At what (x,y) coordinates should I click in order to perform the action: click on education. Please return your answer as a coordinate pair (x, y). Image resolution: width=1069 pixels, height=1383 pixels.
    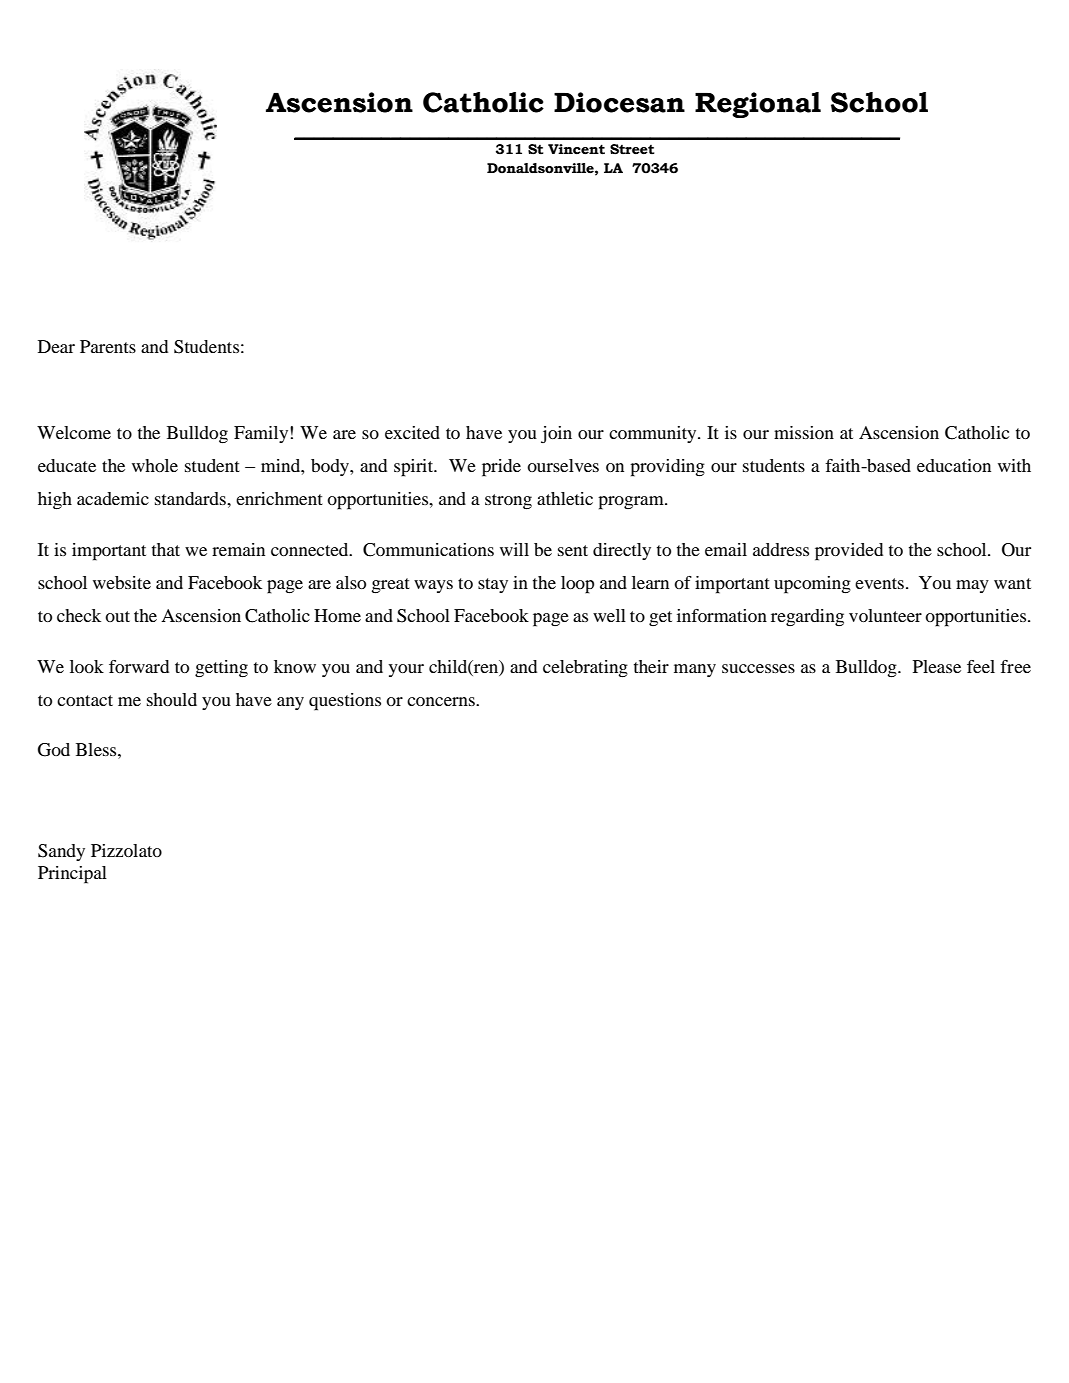
    Looking at the image, I should click on (954, 465).
